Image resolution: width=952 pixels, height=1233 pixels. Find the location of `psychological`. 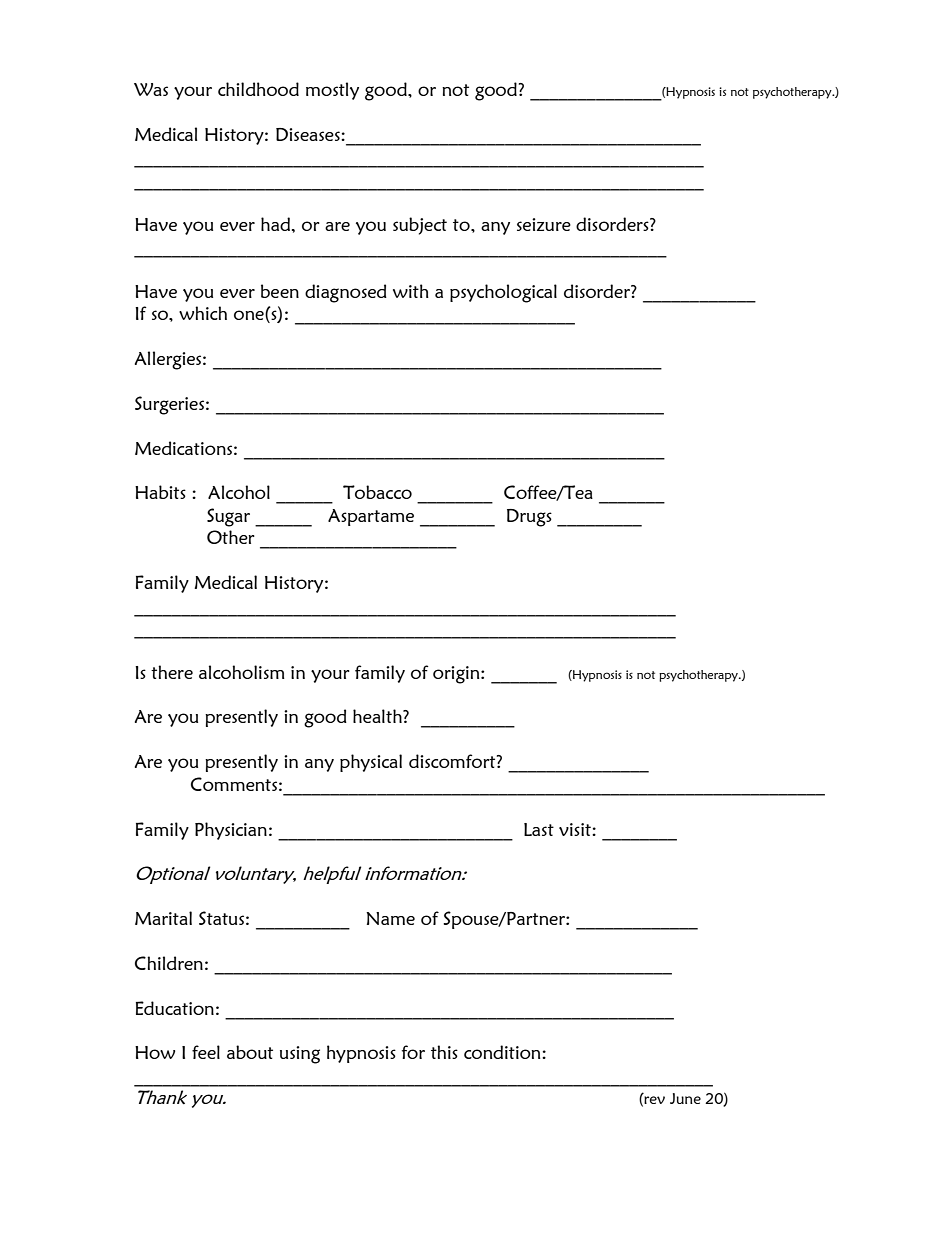

psychological is located at coordinates (503, 293).
